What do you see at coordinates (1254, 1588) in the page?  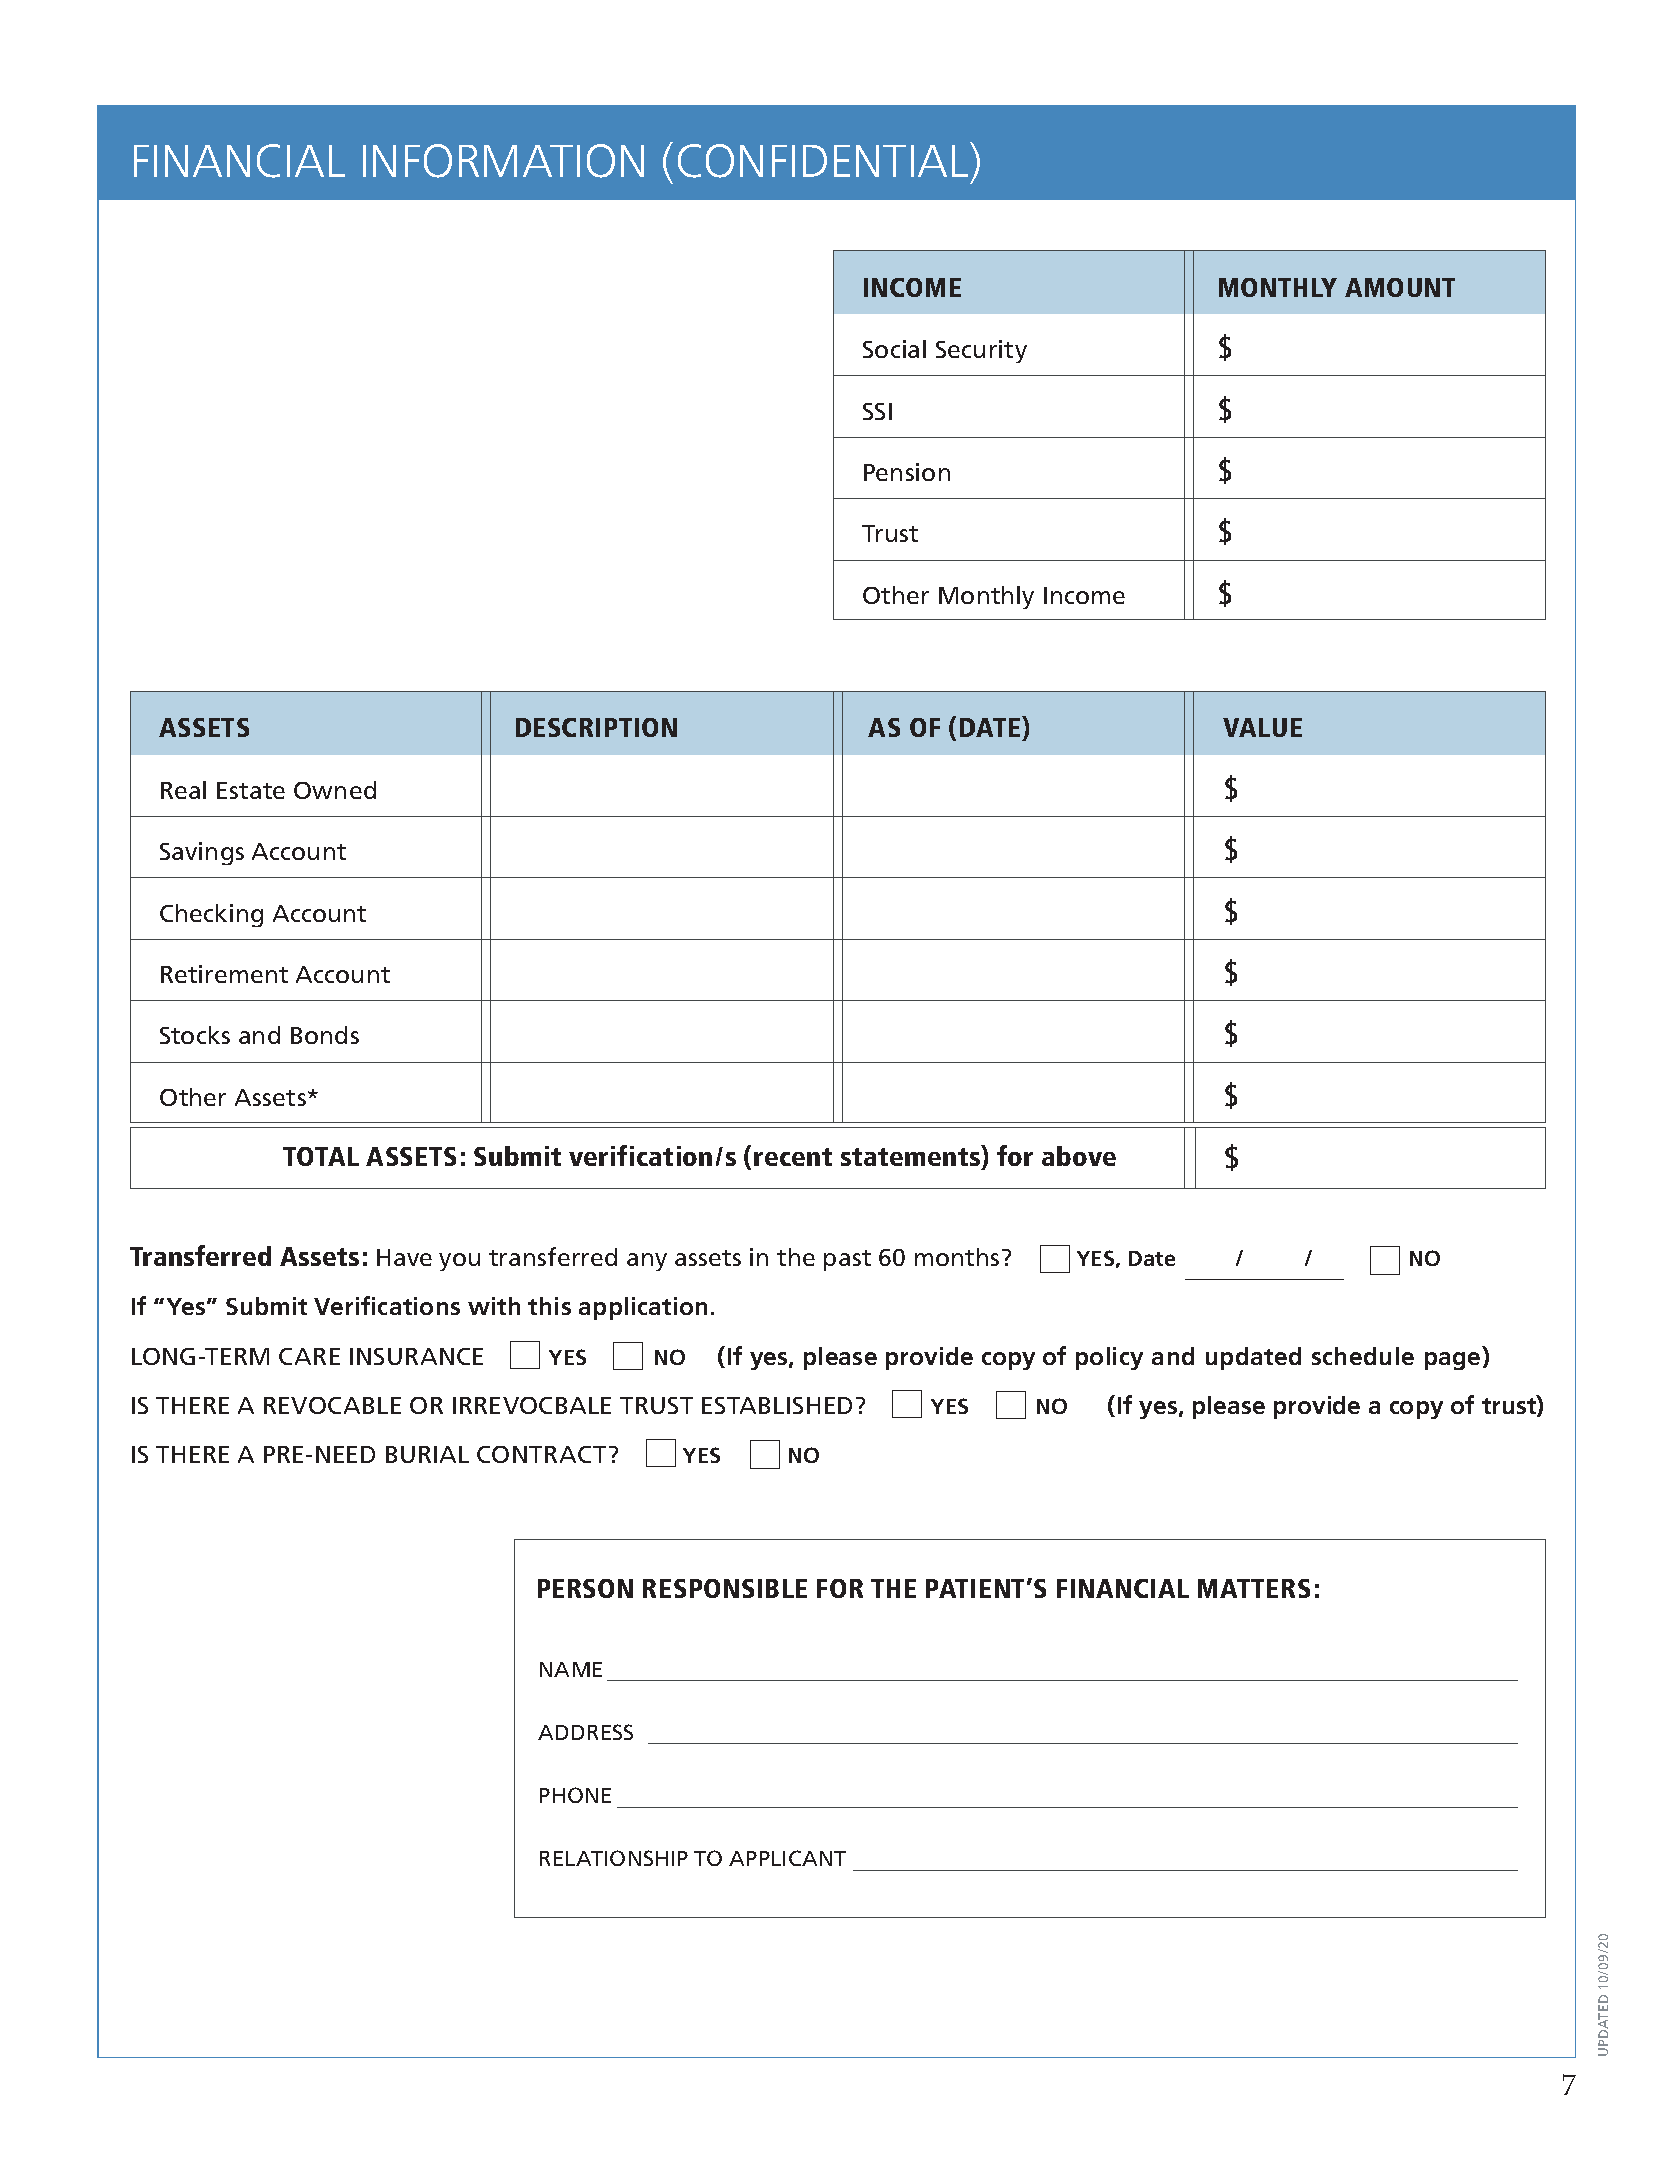 I see `MATTERS` at bounding box center [1254, 1588].
